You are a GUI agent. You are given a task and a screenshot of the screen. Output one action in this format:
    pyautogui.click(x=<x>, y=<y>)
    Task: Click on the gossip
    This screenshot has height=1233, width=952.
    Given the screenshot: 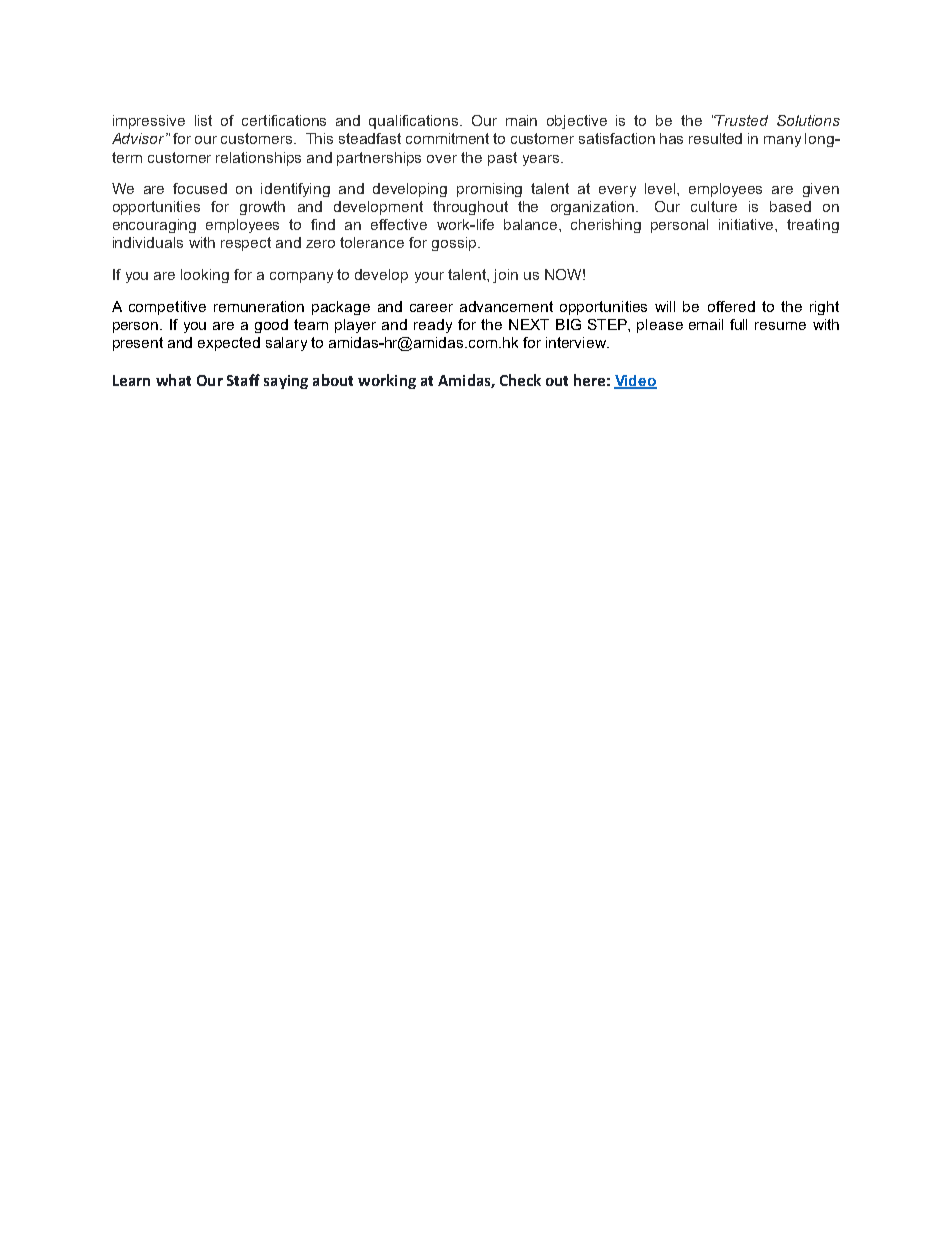 What is the action you would take?
    pyautogui.click(x=455, y=244)
